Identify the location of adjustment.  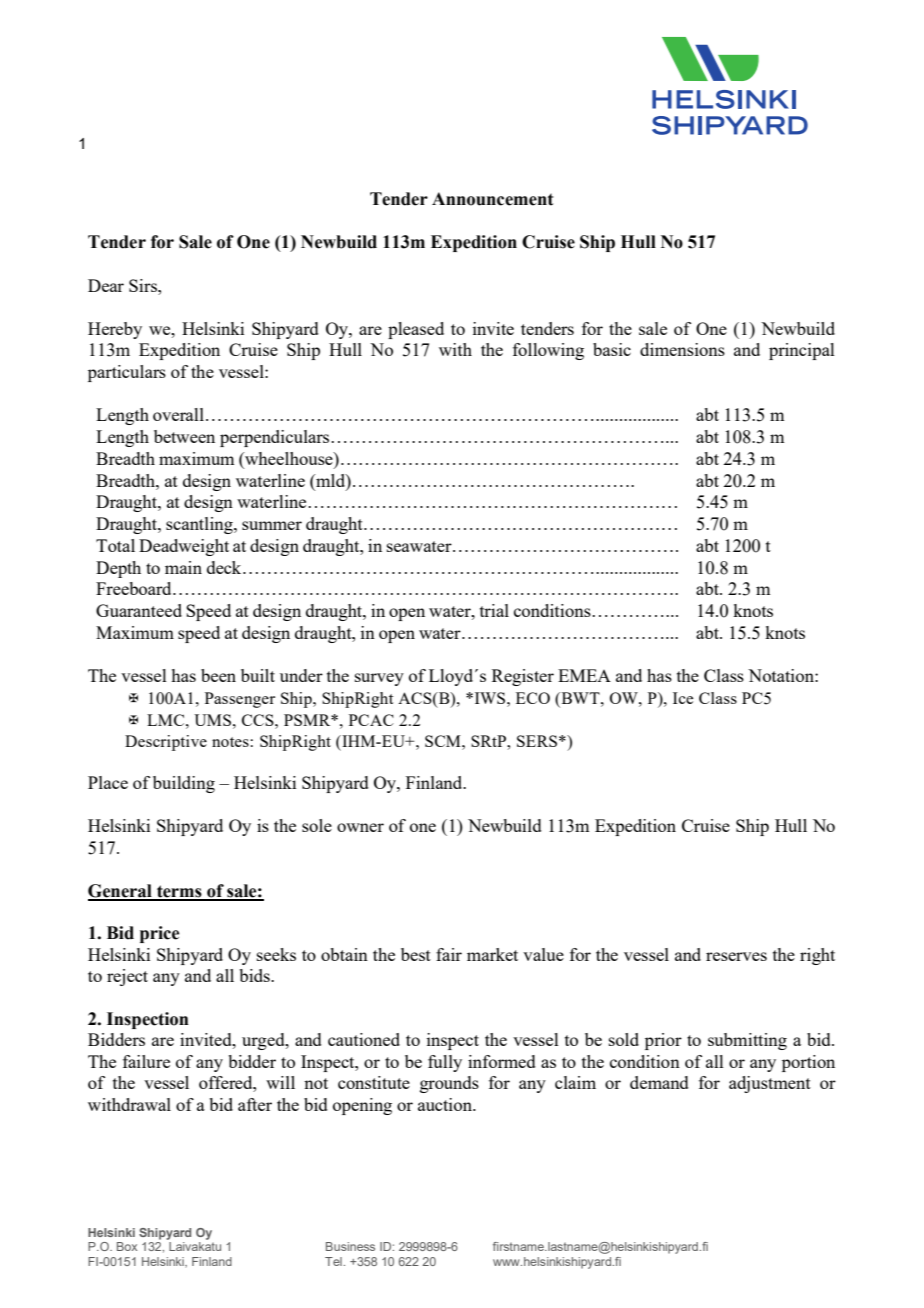
(770, 1084).
